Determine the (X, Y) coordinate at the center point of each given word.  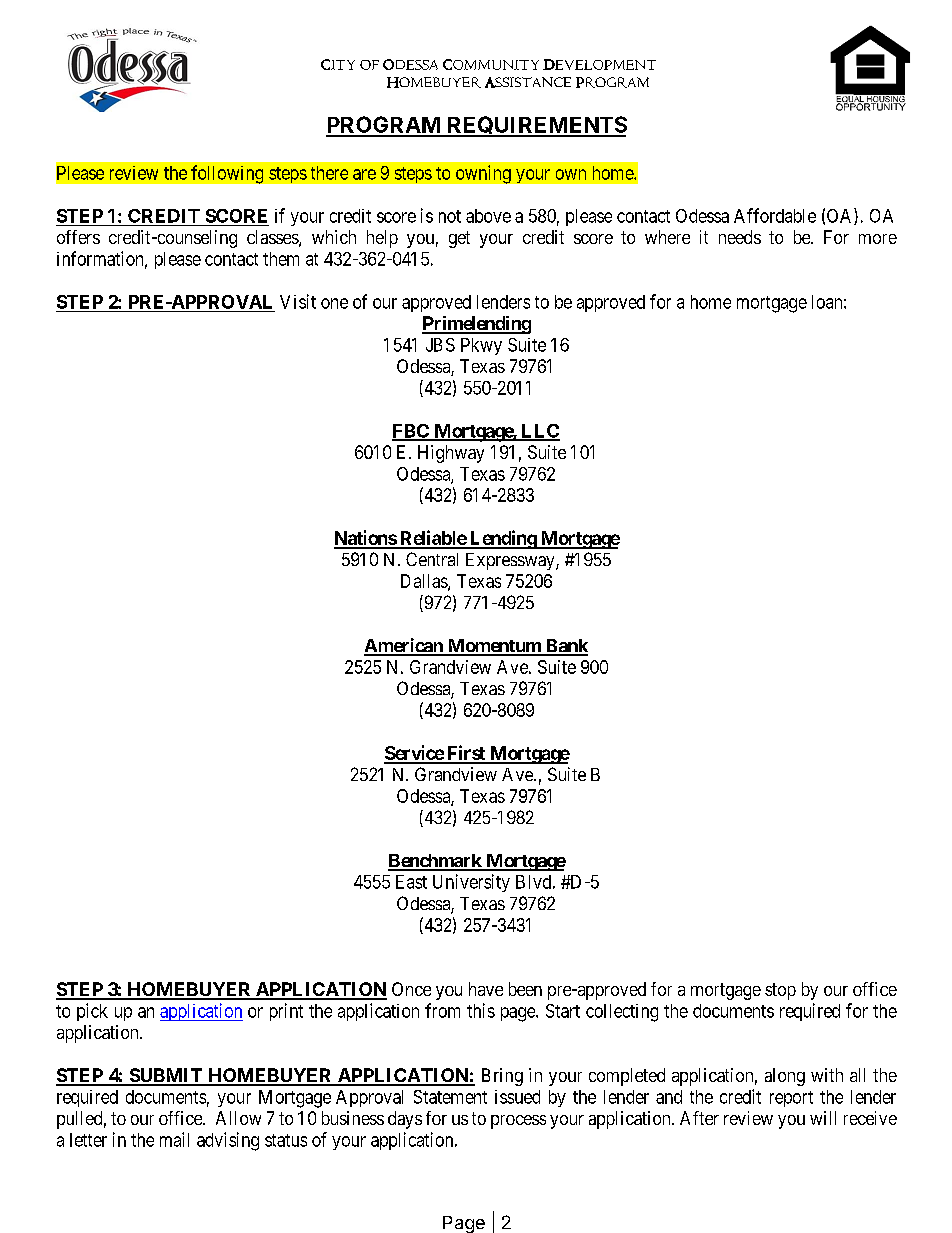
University (471, 883)
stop (780, 991)
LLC (539, 432)
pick (92, 1012)
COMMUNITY (491, 64)
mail (174, 1139)
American (404, 646)
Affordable (775, 215)
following (227, 174)
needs (740, 237)
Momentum (494, 647)
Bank (565, 647)
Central (432, 559)
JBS (440, 345)
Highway (451, 454)
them (281, 259)
